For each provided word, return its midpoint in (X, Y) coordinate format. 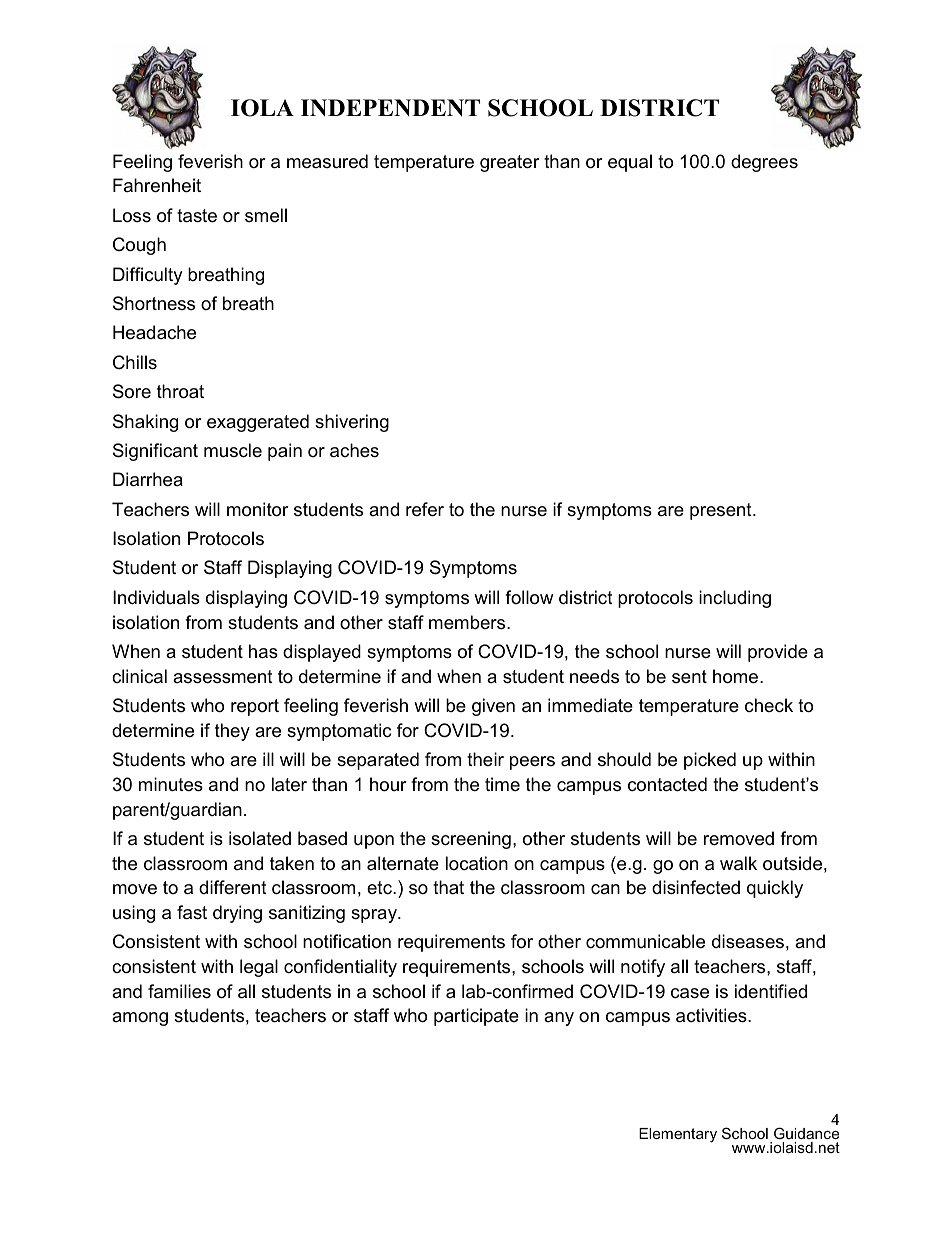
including (735, 599)
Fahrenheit (157, 185)
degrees (764, 163)
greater (510, 163)
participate (476, 1017)
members (468, 622)
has (263, 651)
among (140, 1019)
